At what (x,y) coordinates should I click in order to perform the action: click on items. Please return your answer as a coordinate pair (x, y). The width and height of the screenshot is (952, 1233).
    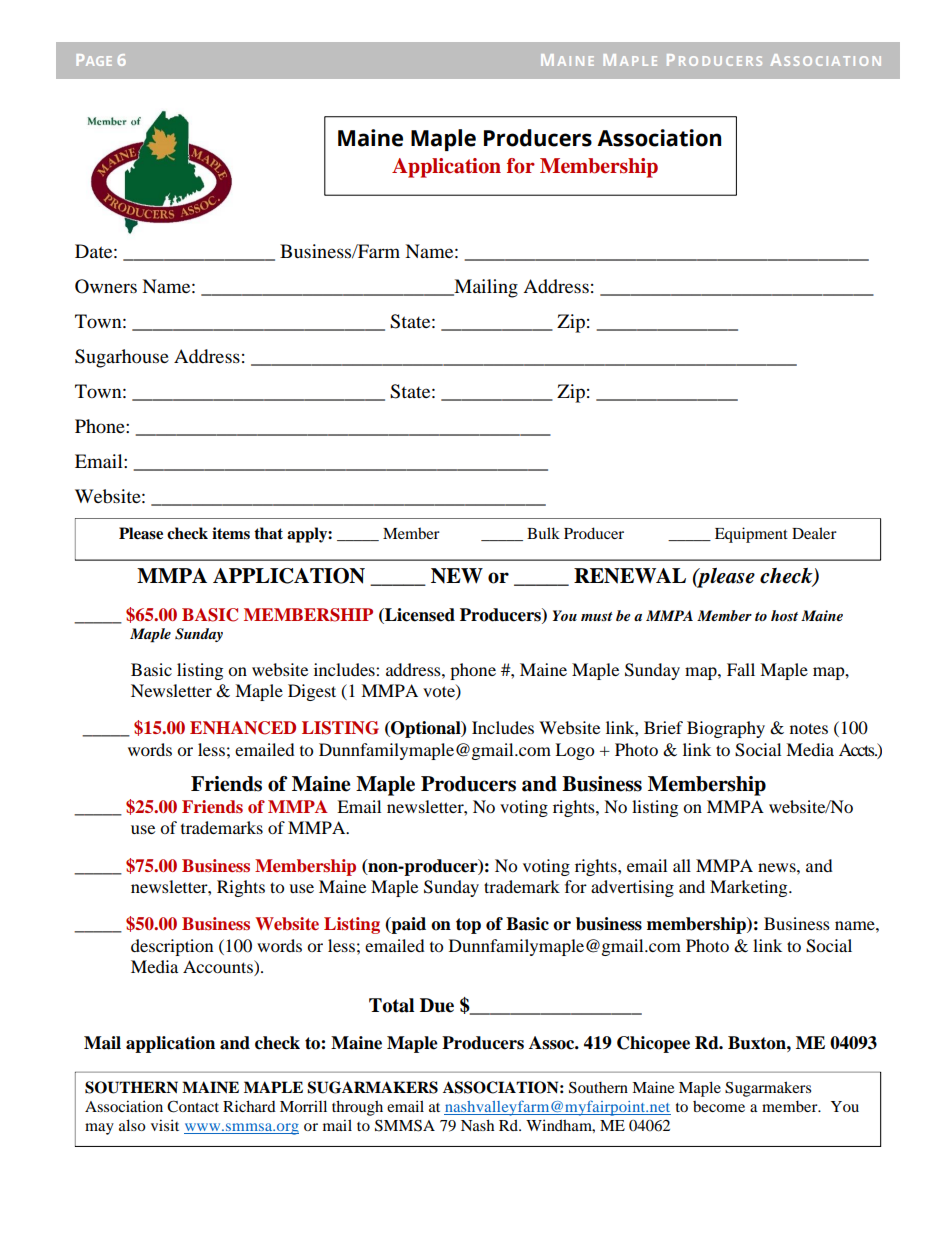
    Looking at the image, I should click on (231, 533).
